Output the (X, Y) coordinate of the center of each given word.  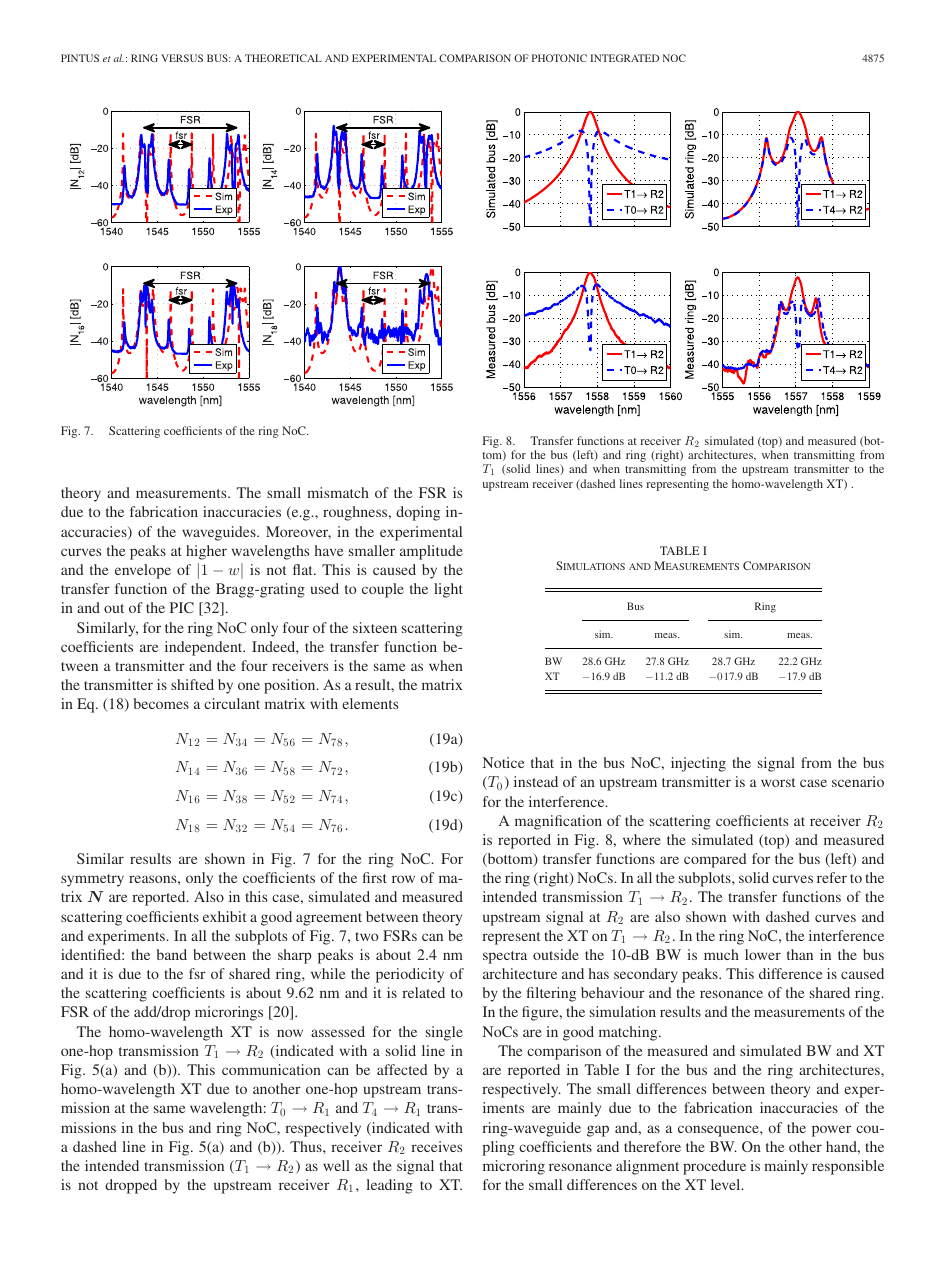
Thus (307, 1146)
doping (418, 513)
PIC (182, 607)
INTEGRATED (624, 58)
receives (436, 1146)
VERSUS (182, 58)
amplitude (431, 552)
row (403, 879)
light (448, 590)
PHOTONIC (559, 58)
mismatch (338, 492)
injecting (698, 764)
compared (715, 860)
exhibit (224, 916)
